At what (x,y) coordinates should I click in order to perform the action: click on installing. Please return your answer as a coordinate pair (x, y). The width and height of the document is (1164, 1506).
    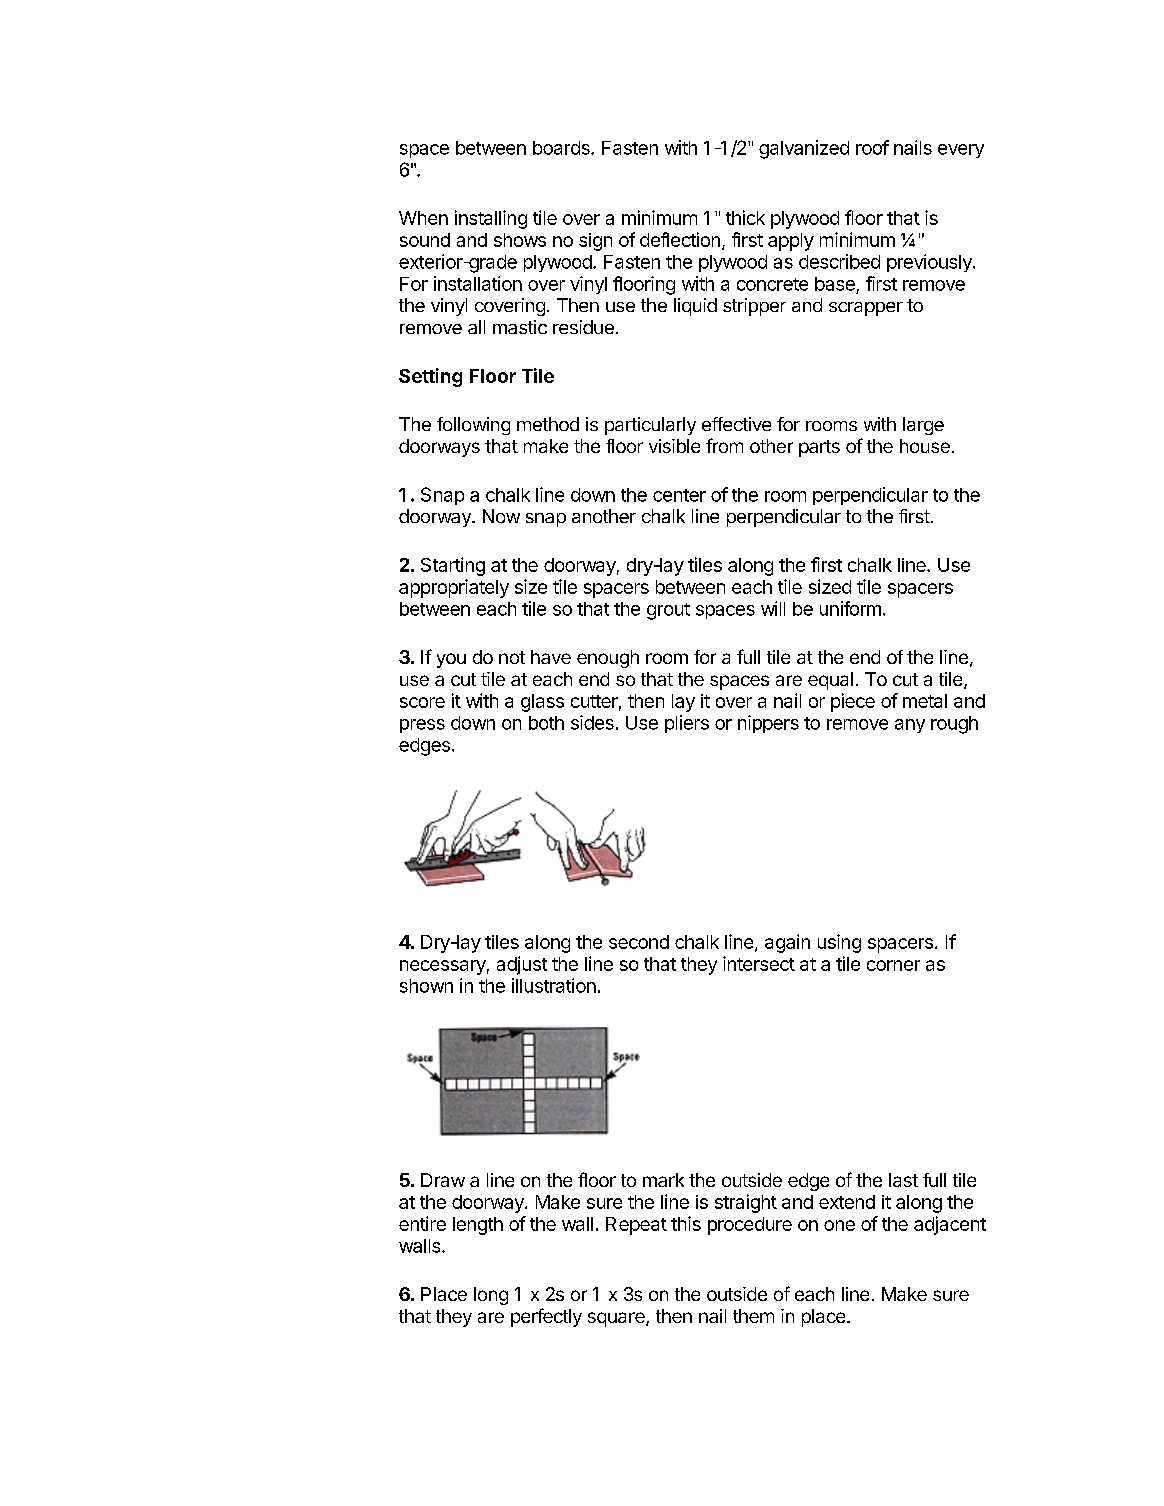
    Looking at the image, I should click on (491, 219).
